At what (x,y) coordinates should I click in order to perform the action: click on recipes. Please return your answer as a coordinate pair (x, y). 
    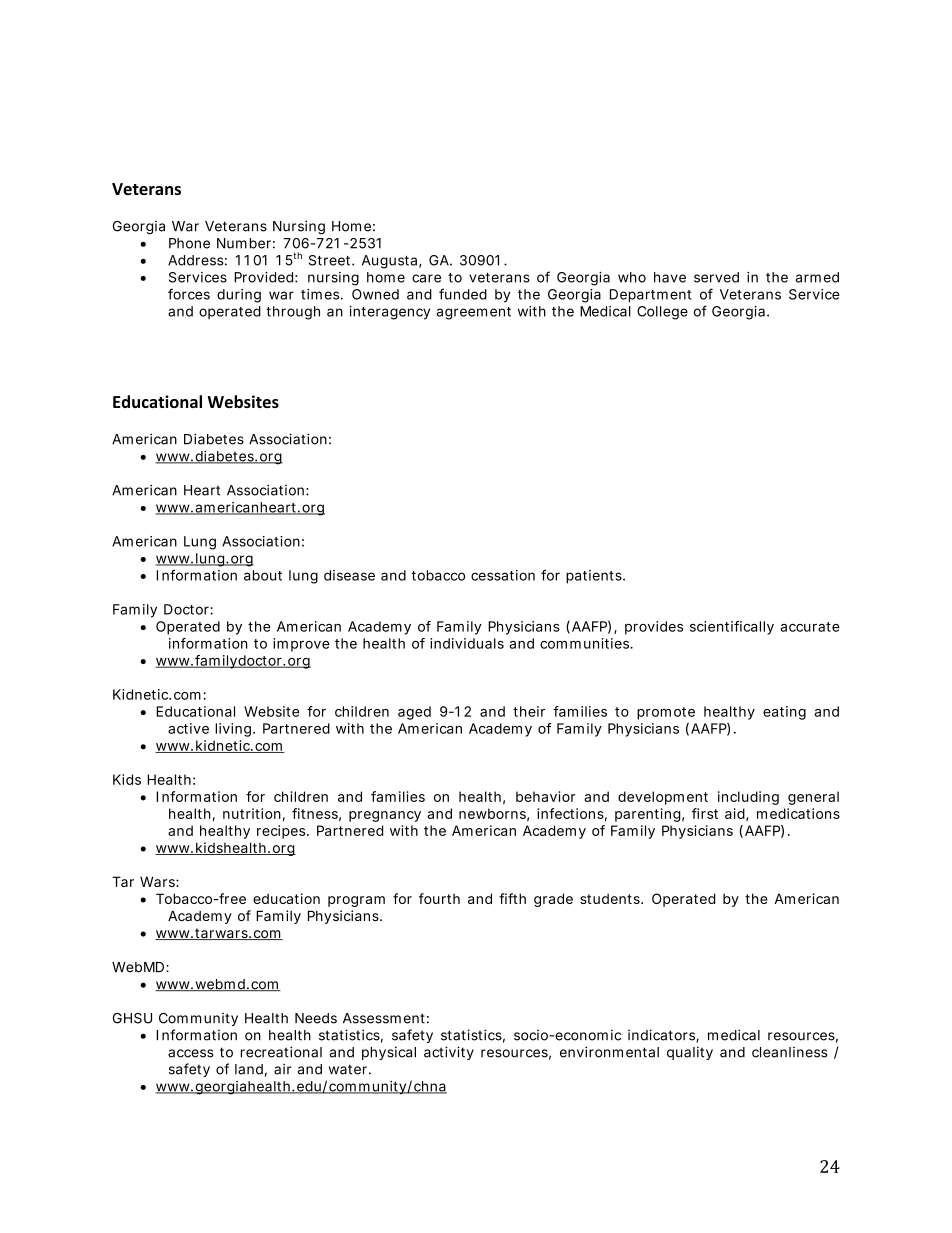
    Looking at the image, I should click on (282, 832).
